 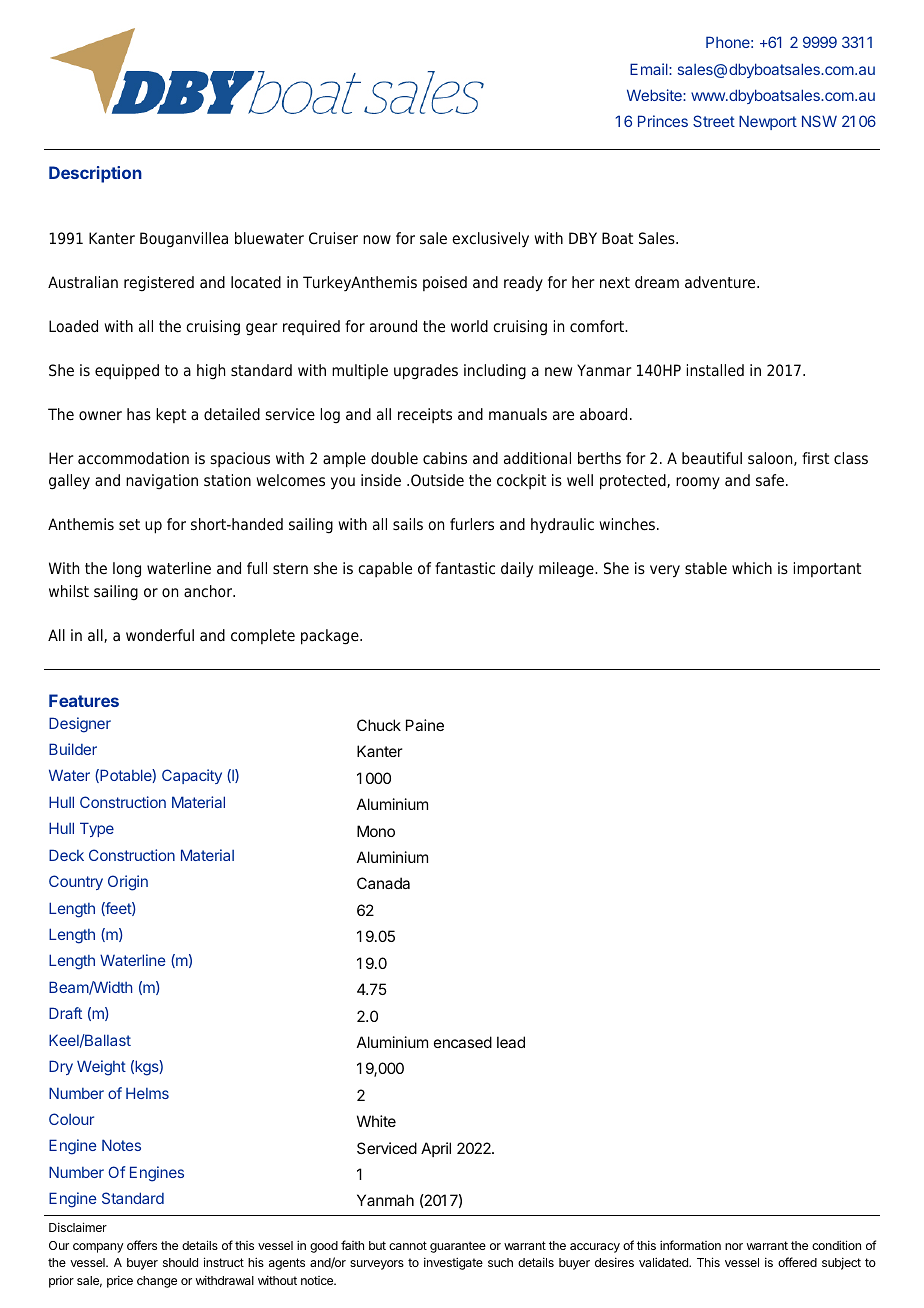 I want to click on nor, so click(x=734, y=1246).
